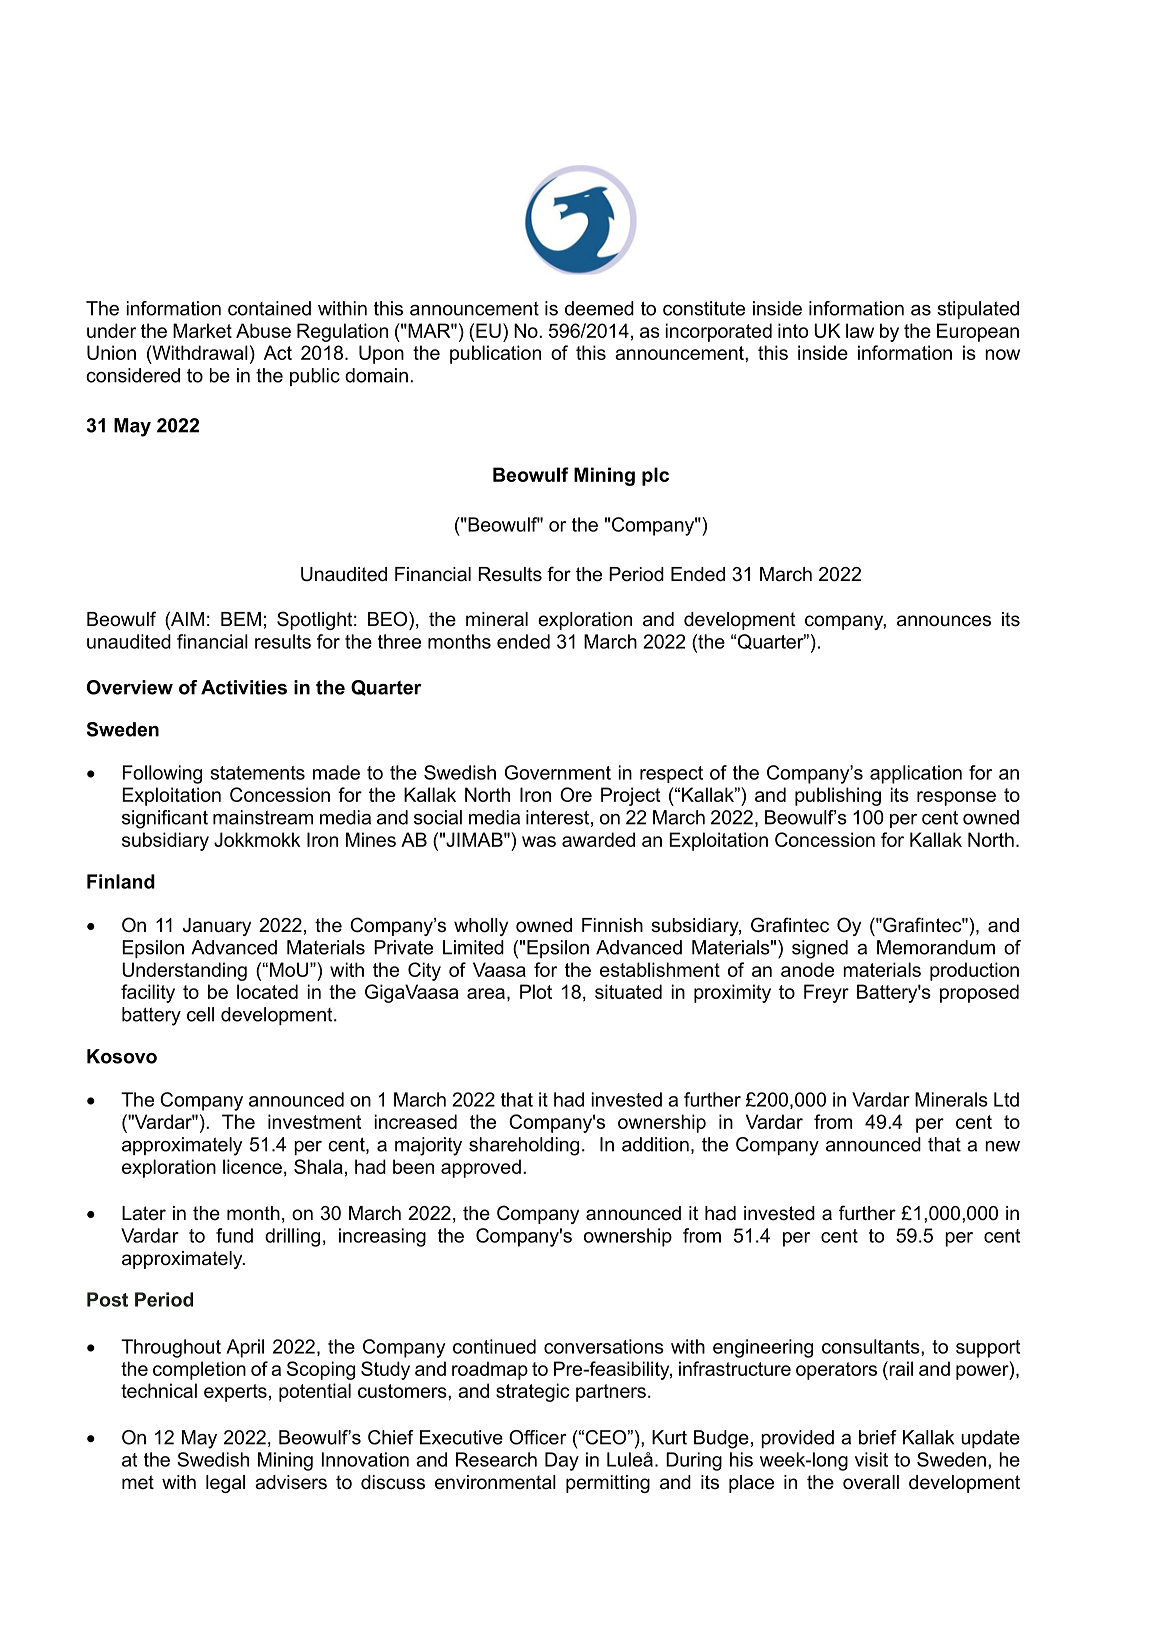  Describe the element at coordinates (612, 925) in the document. I see `Finnish` at that location.
